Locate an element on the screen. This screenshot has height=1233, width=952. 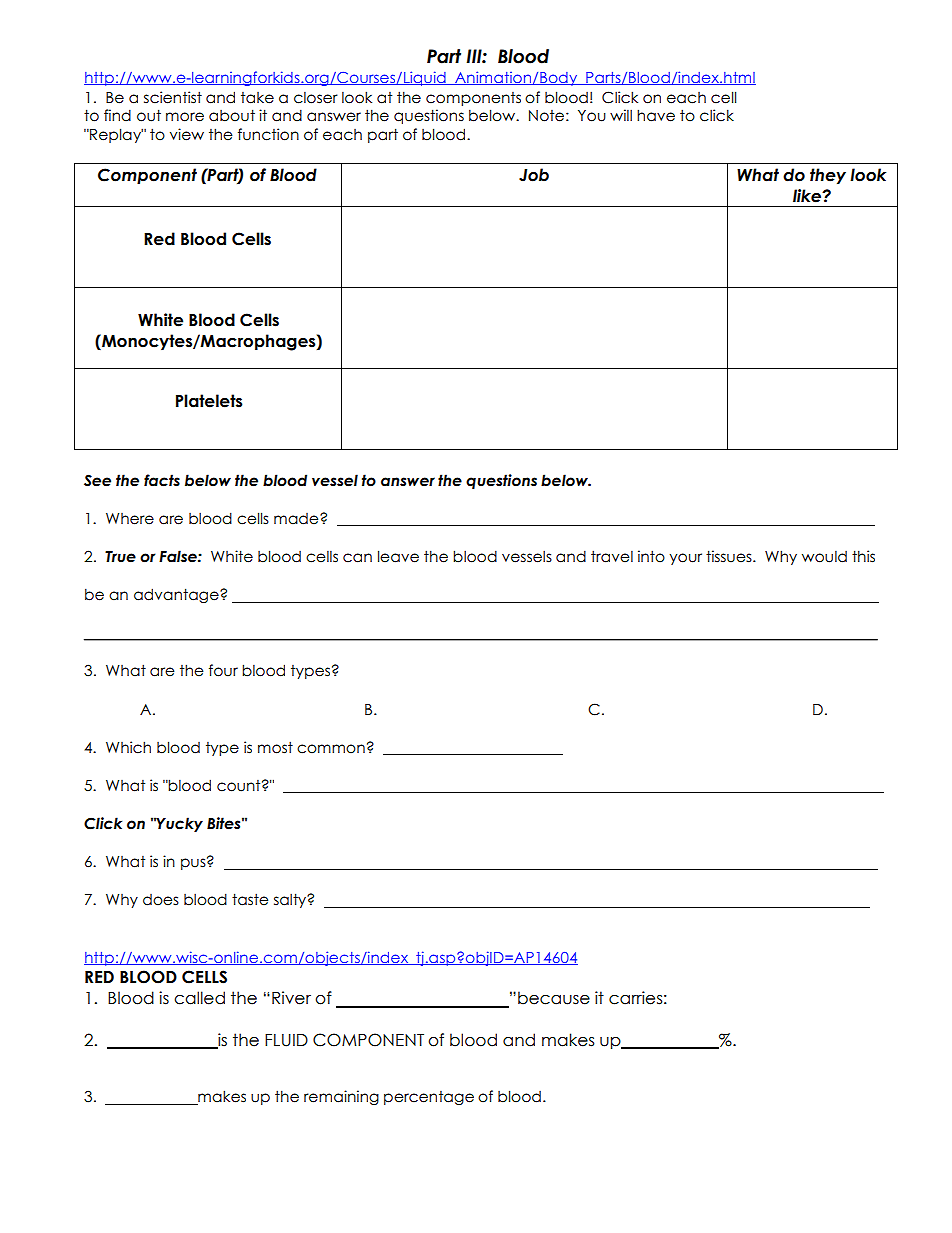
Platelets is located at coordinates (209, 401).
